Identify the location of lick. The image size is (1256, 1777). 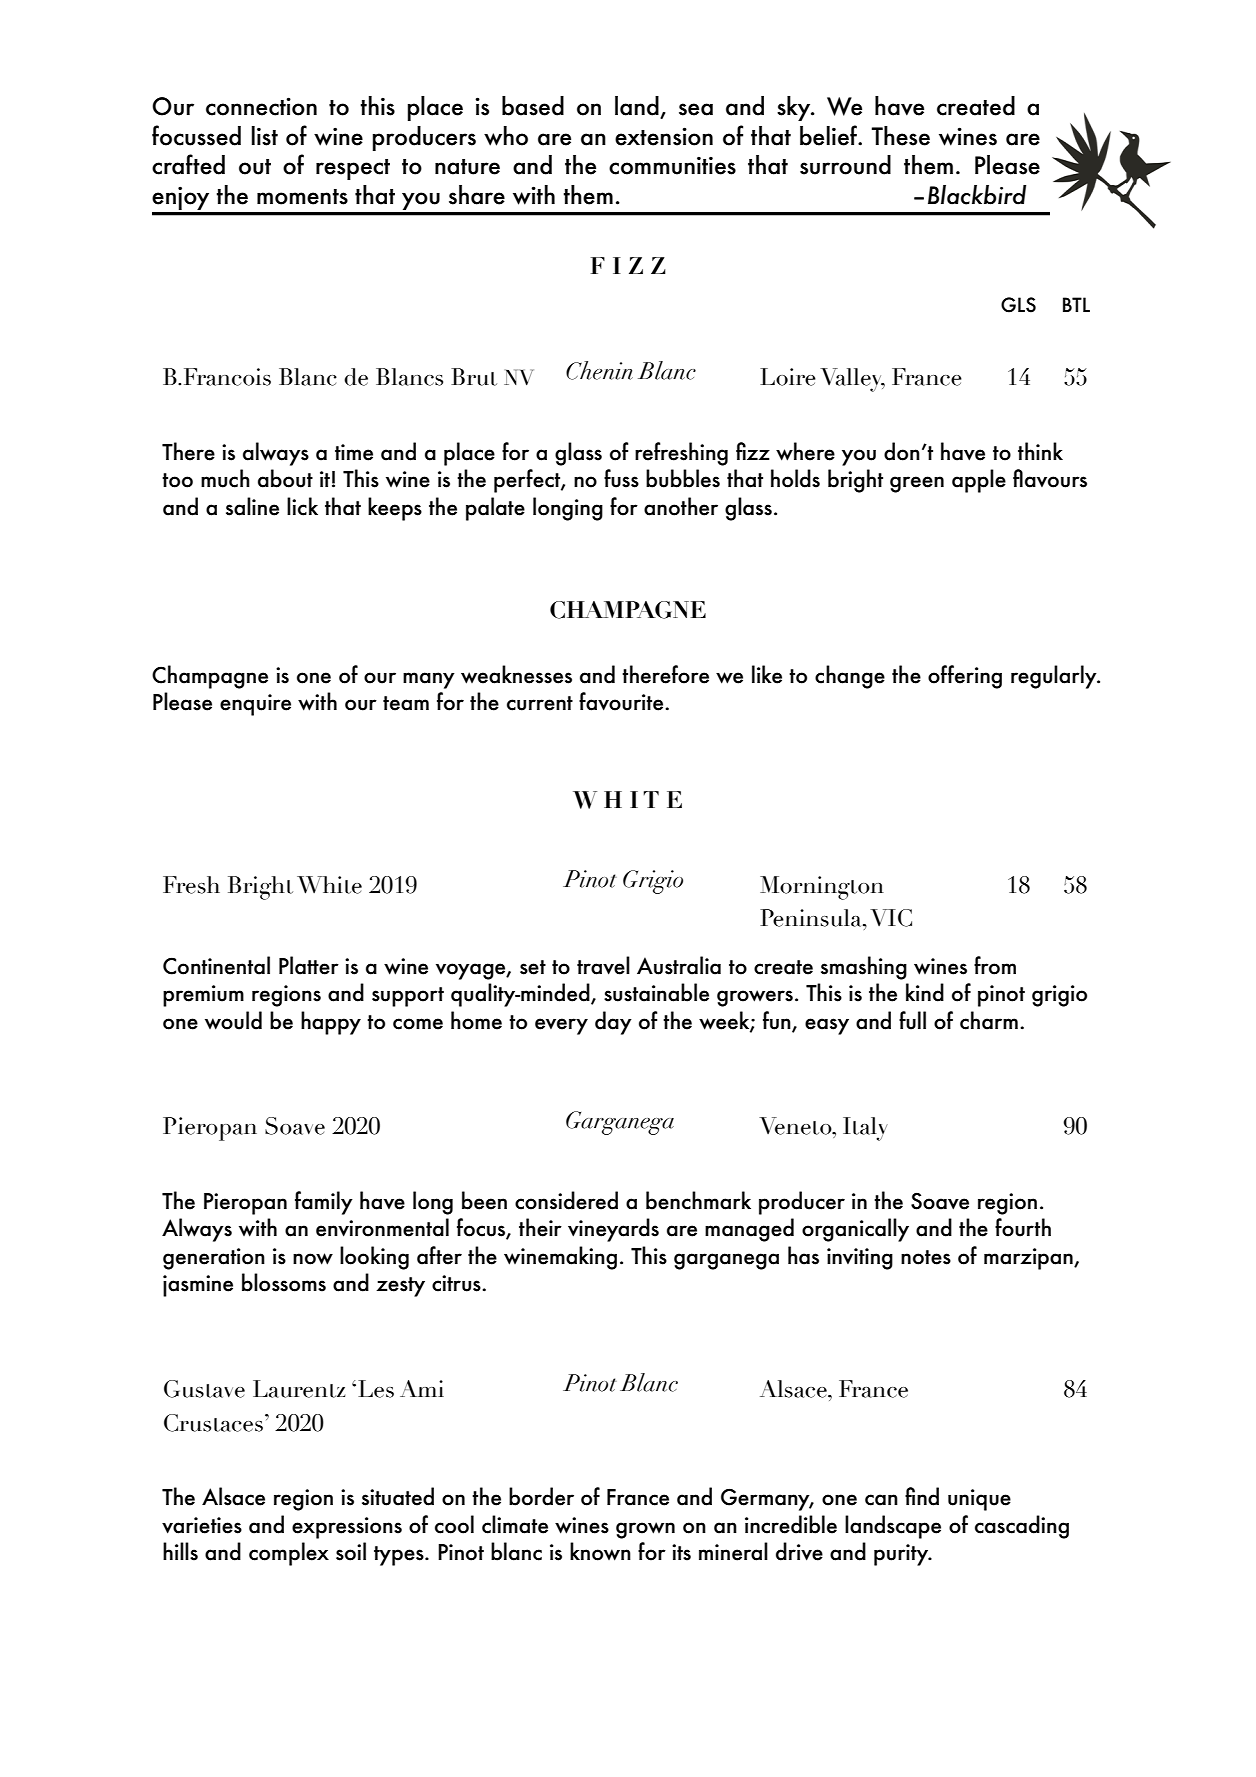
(302, 506).
